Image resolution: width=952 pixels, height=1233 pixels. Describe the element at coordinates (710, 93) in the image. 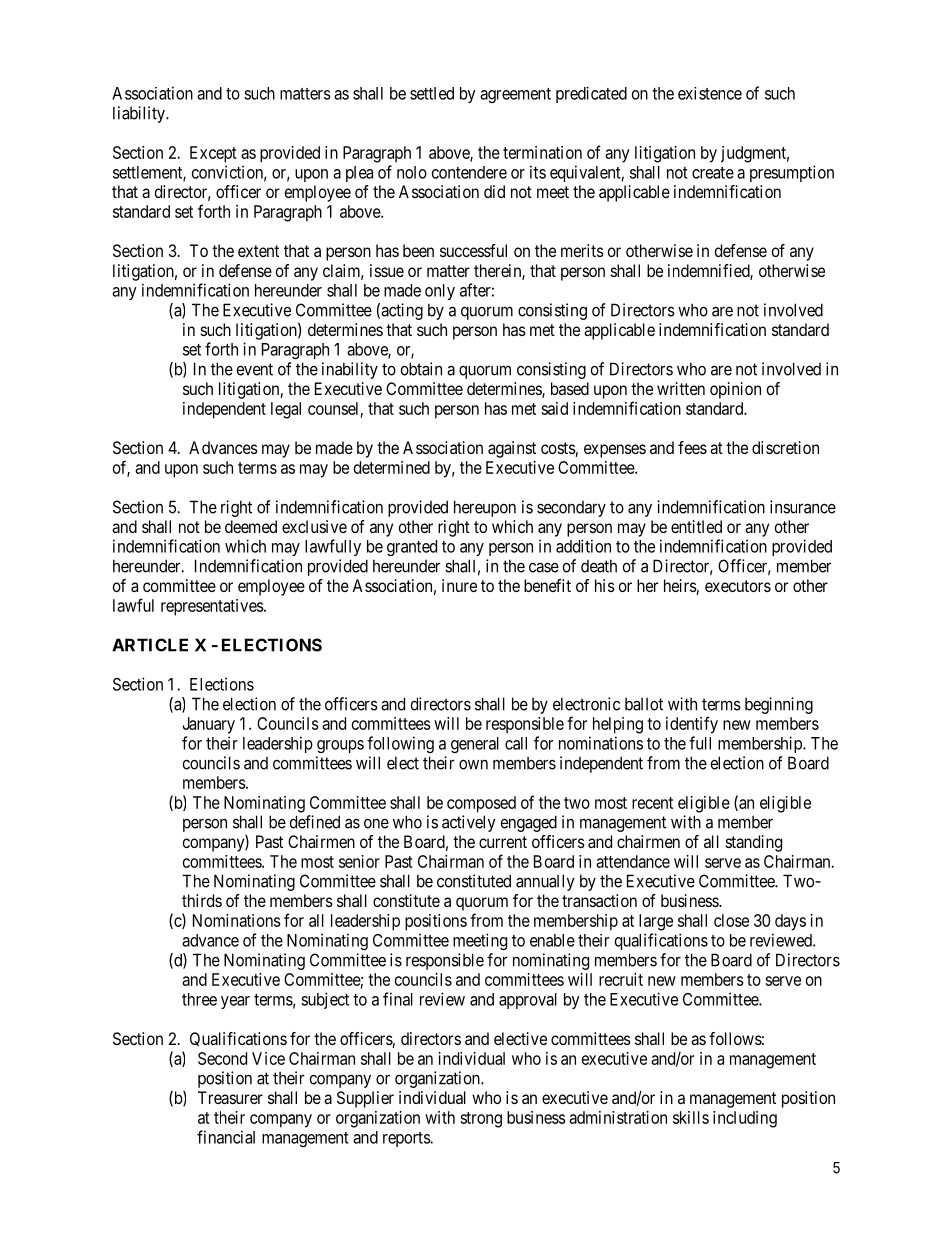

I see `existence` at that location.
